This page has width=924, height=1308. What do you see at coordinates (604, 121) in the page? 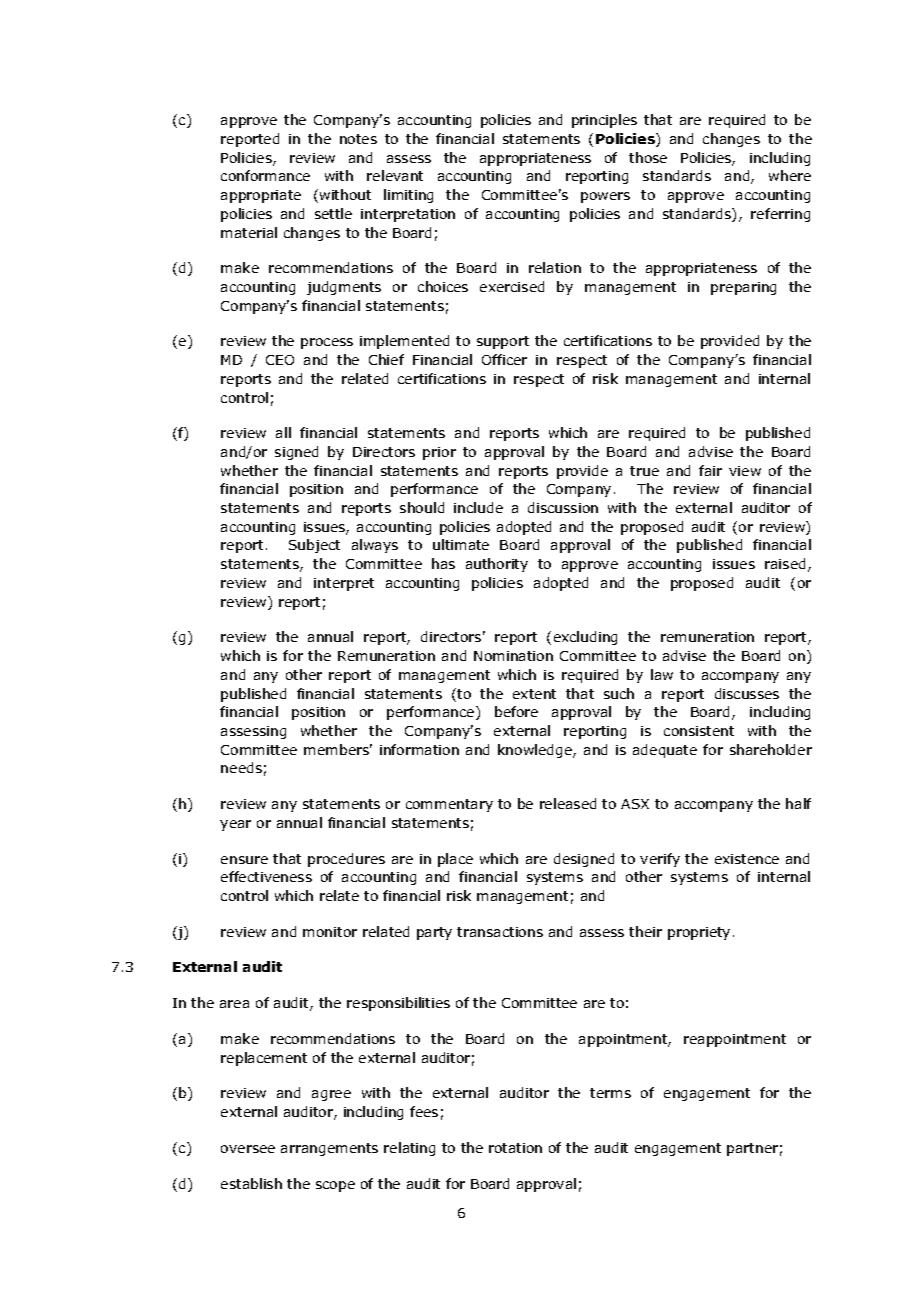
I see `principles` at bounding box center [604, 121].
